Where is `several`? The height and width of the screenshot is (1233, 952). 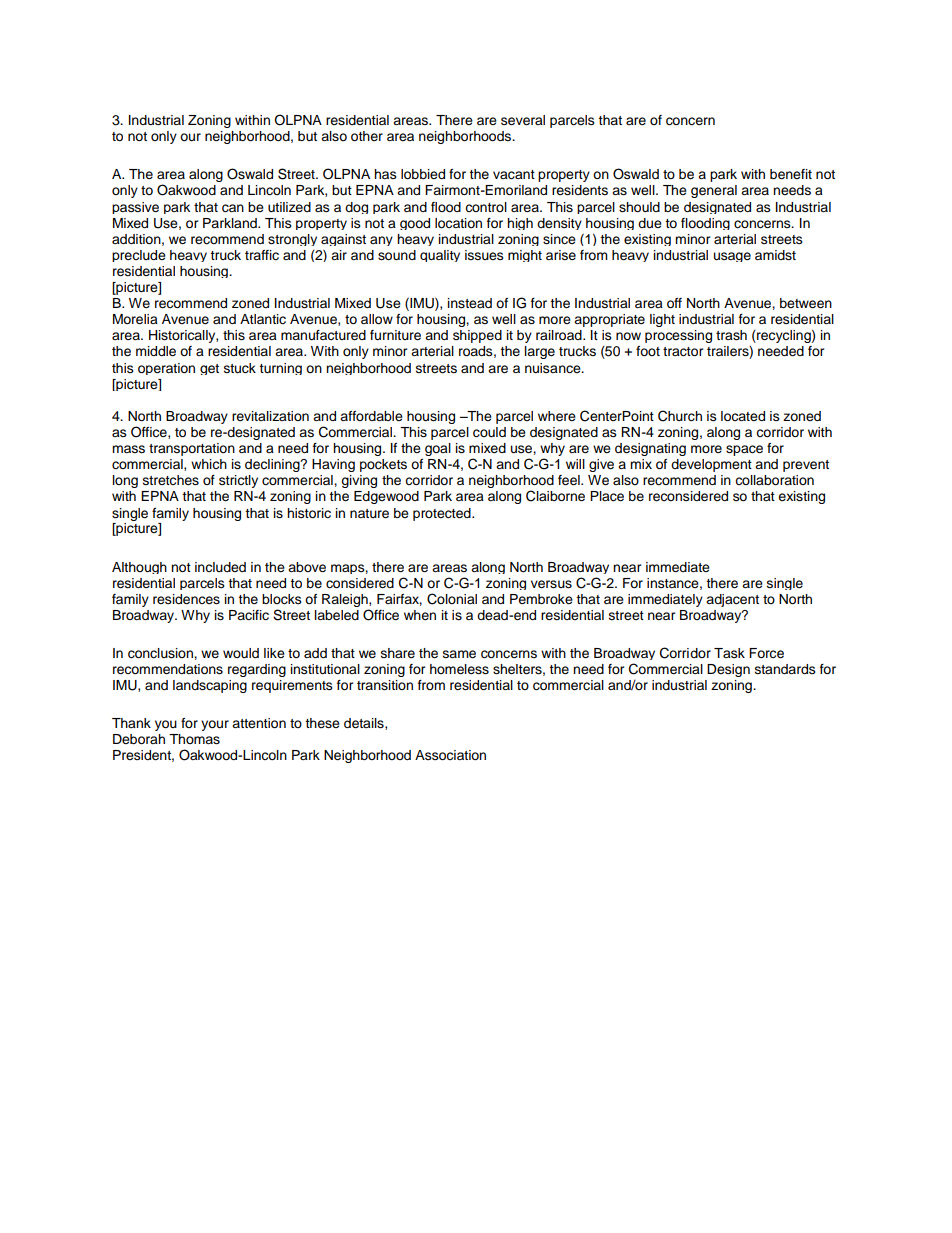
several is located at coordinates (523, 120).
